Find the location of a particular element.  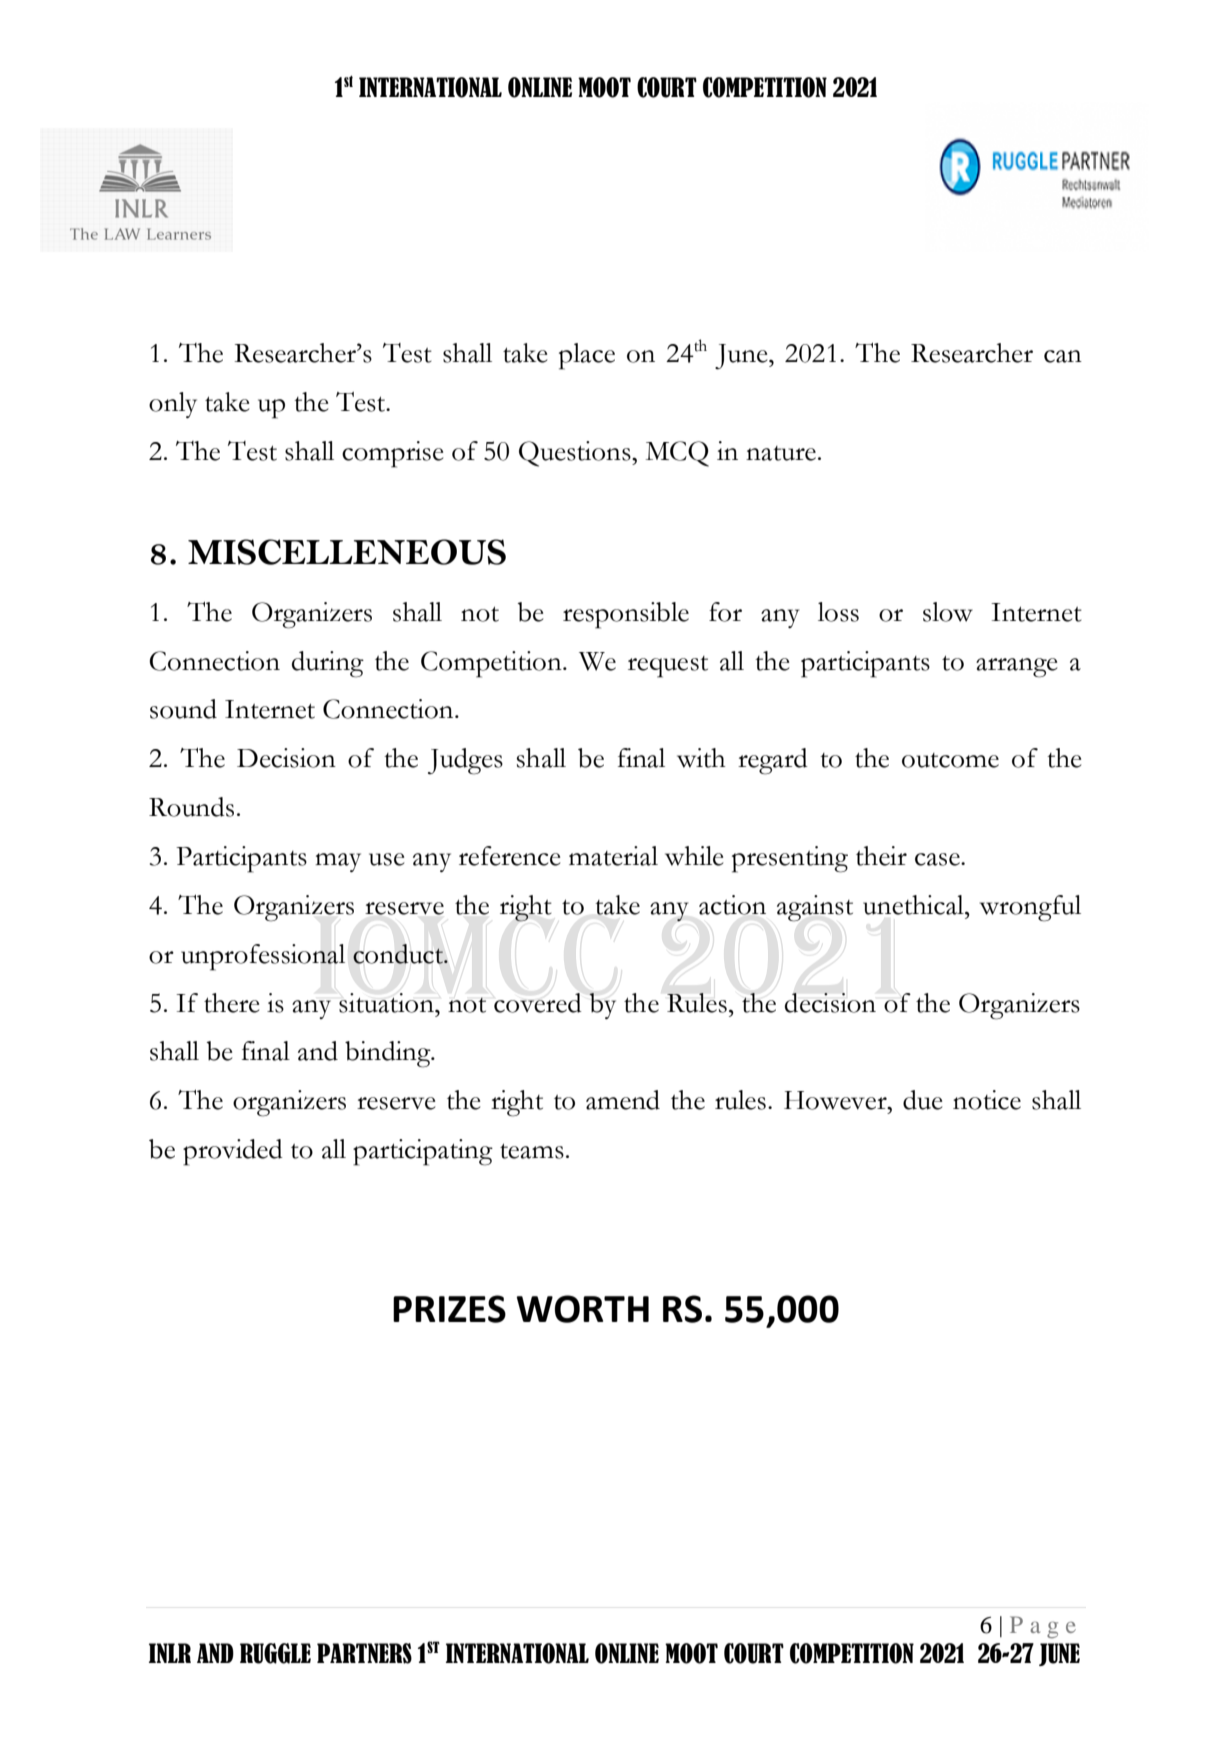

PARTNERS is located at coordinates (364, 1653).
